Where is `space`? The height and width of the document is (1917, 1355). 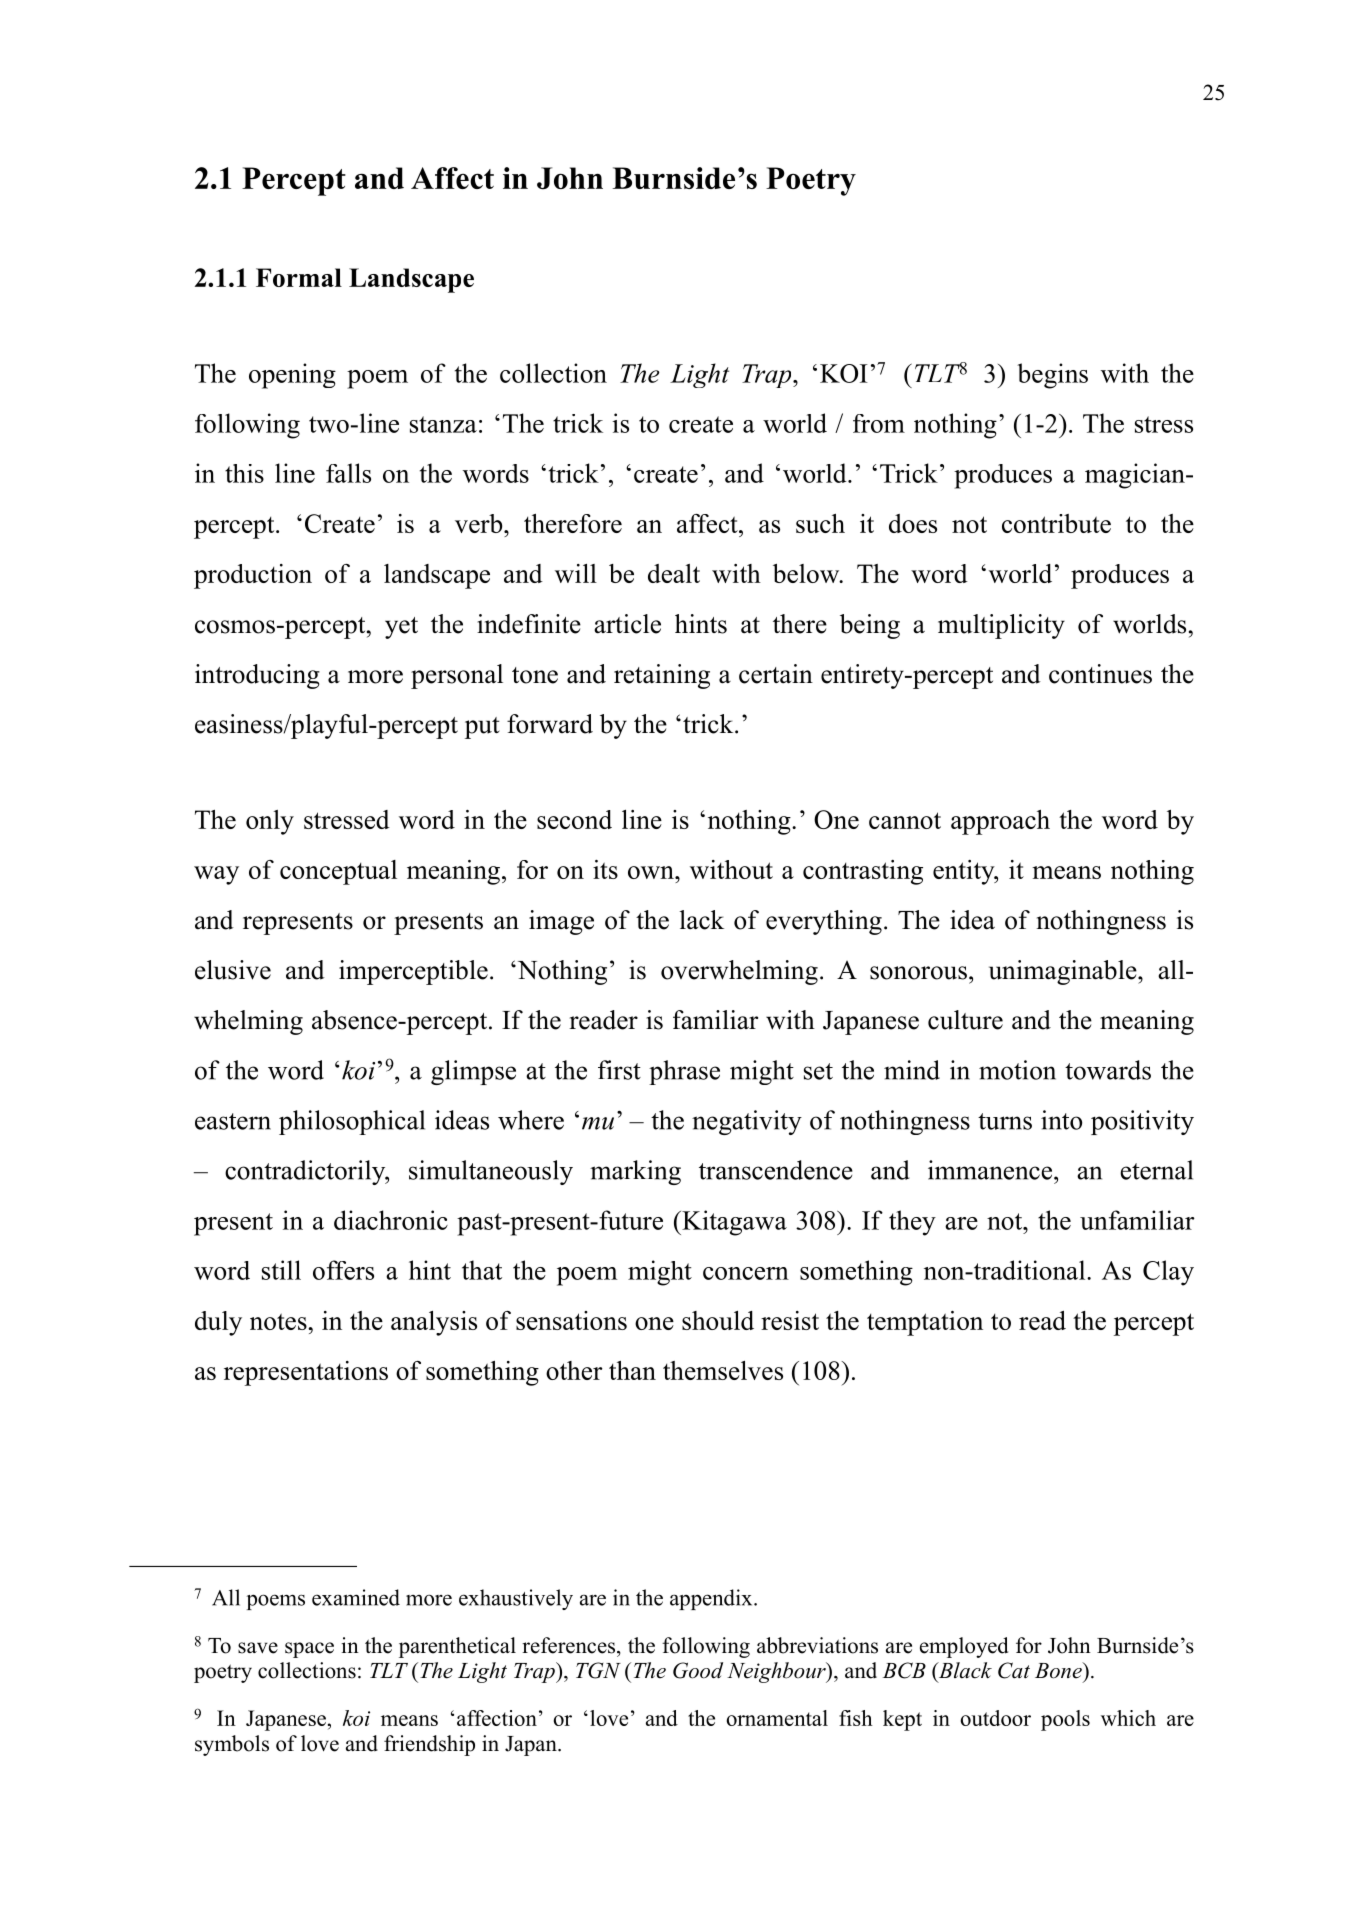
space is located at coordinates (309, 1650).
